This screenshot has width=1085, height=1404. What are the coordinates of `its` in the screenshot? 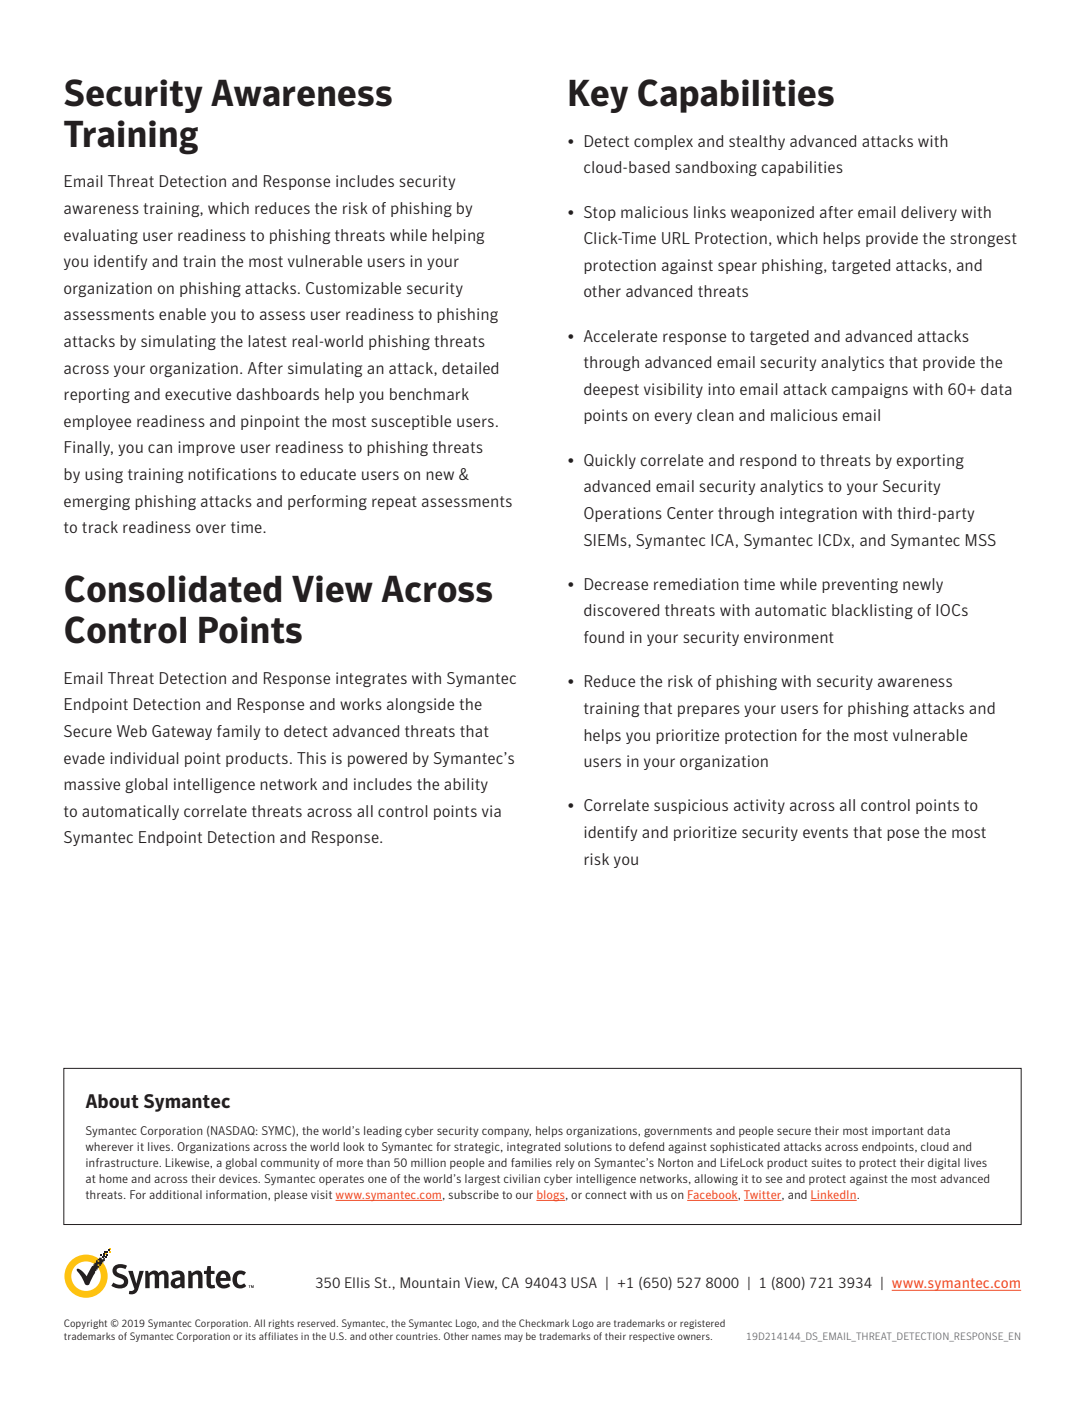 It's located at (251, 1336).
